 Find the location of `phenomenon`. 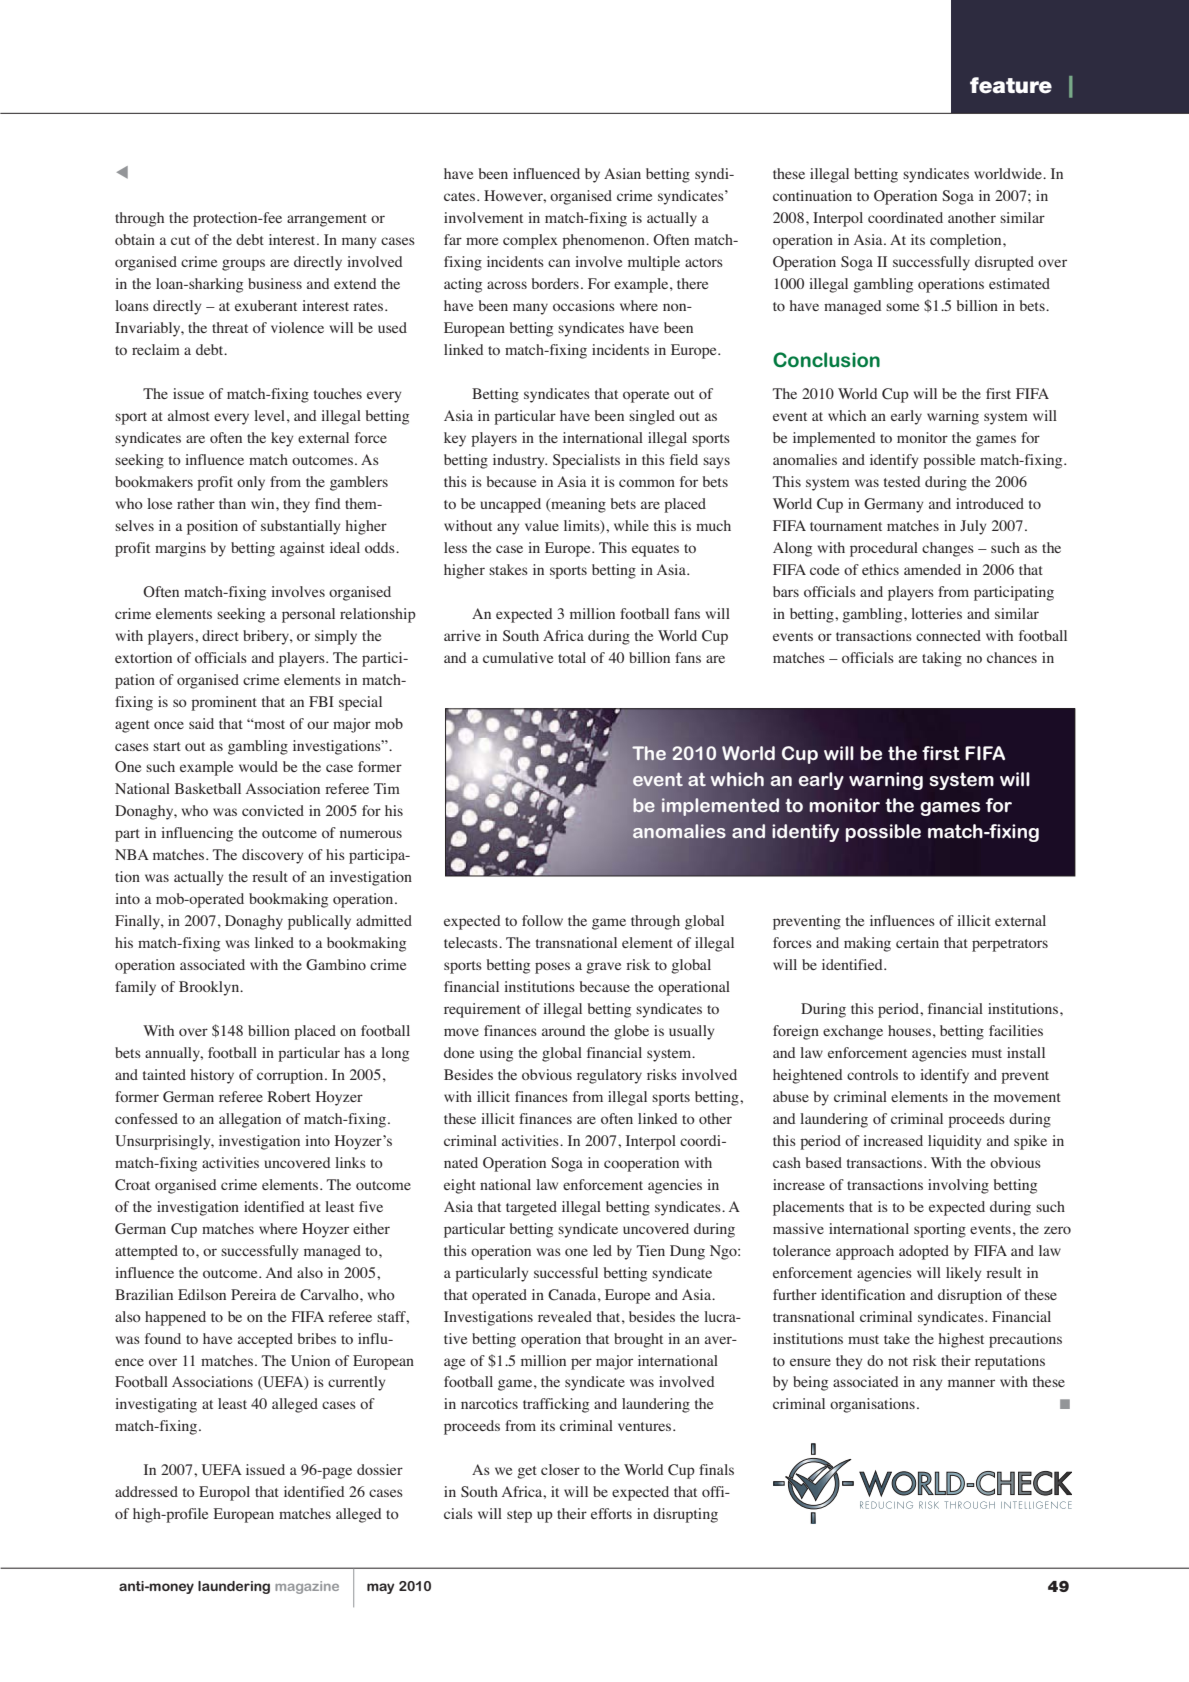

phenomenon is located at coordinates (604, 241).
